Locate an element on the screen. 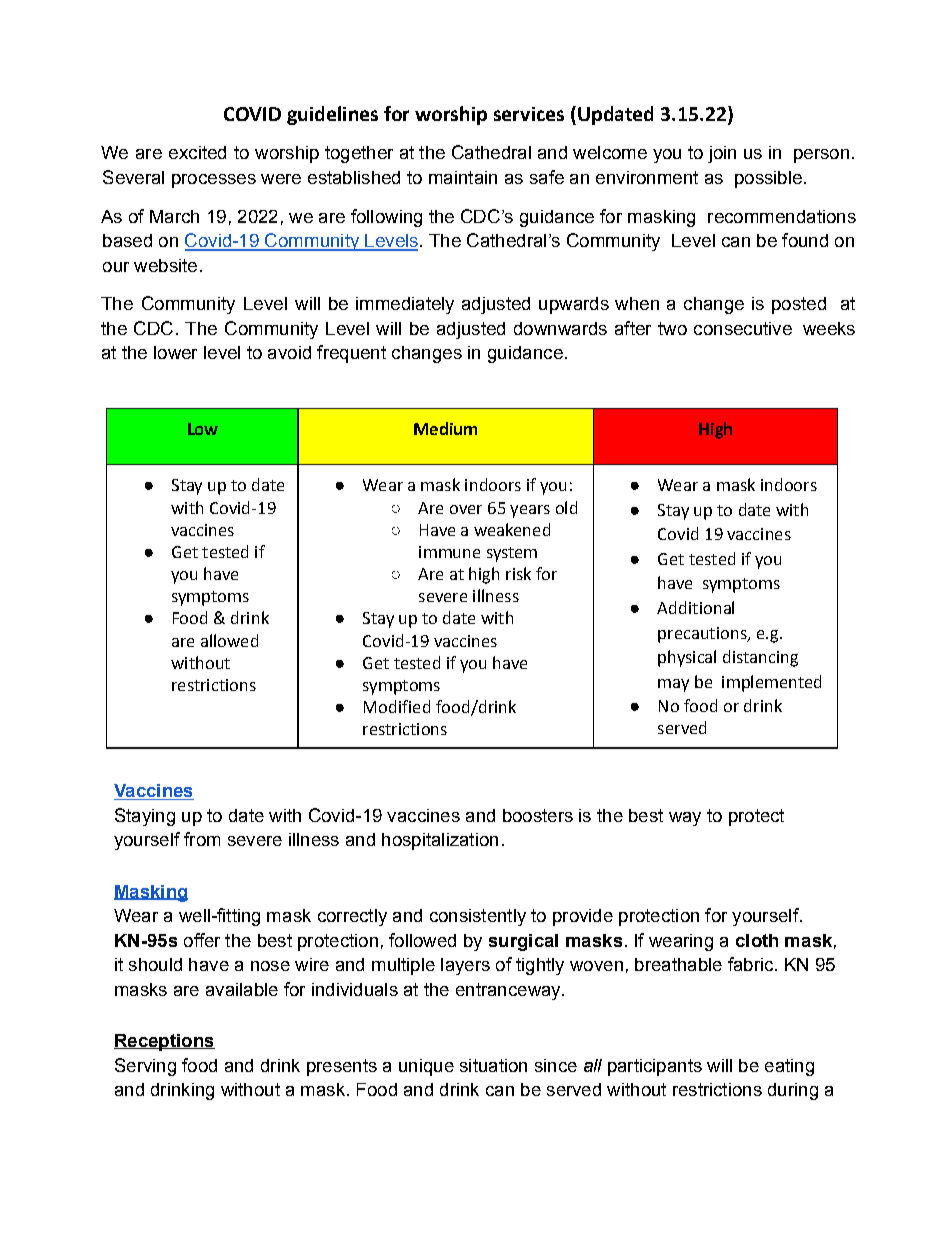 This screenshot has height=1233, width=952. situation is located at coordinates (493, 1065).
